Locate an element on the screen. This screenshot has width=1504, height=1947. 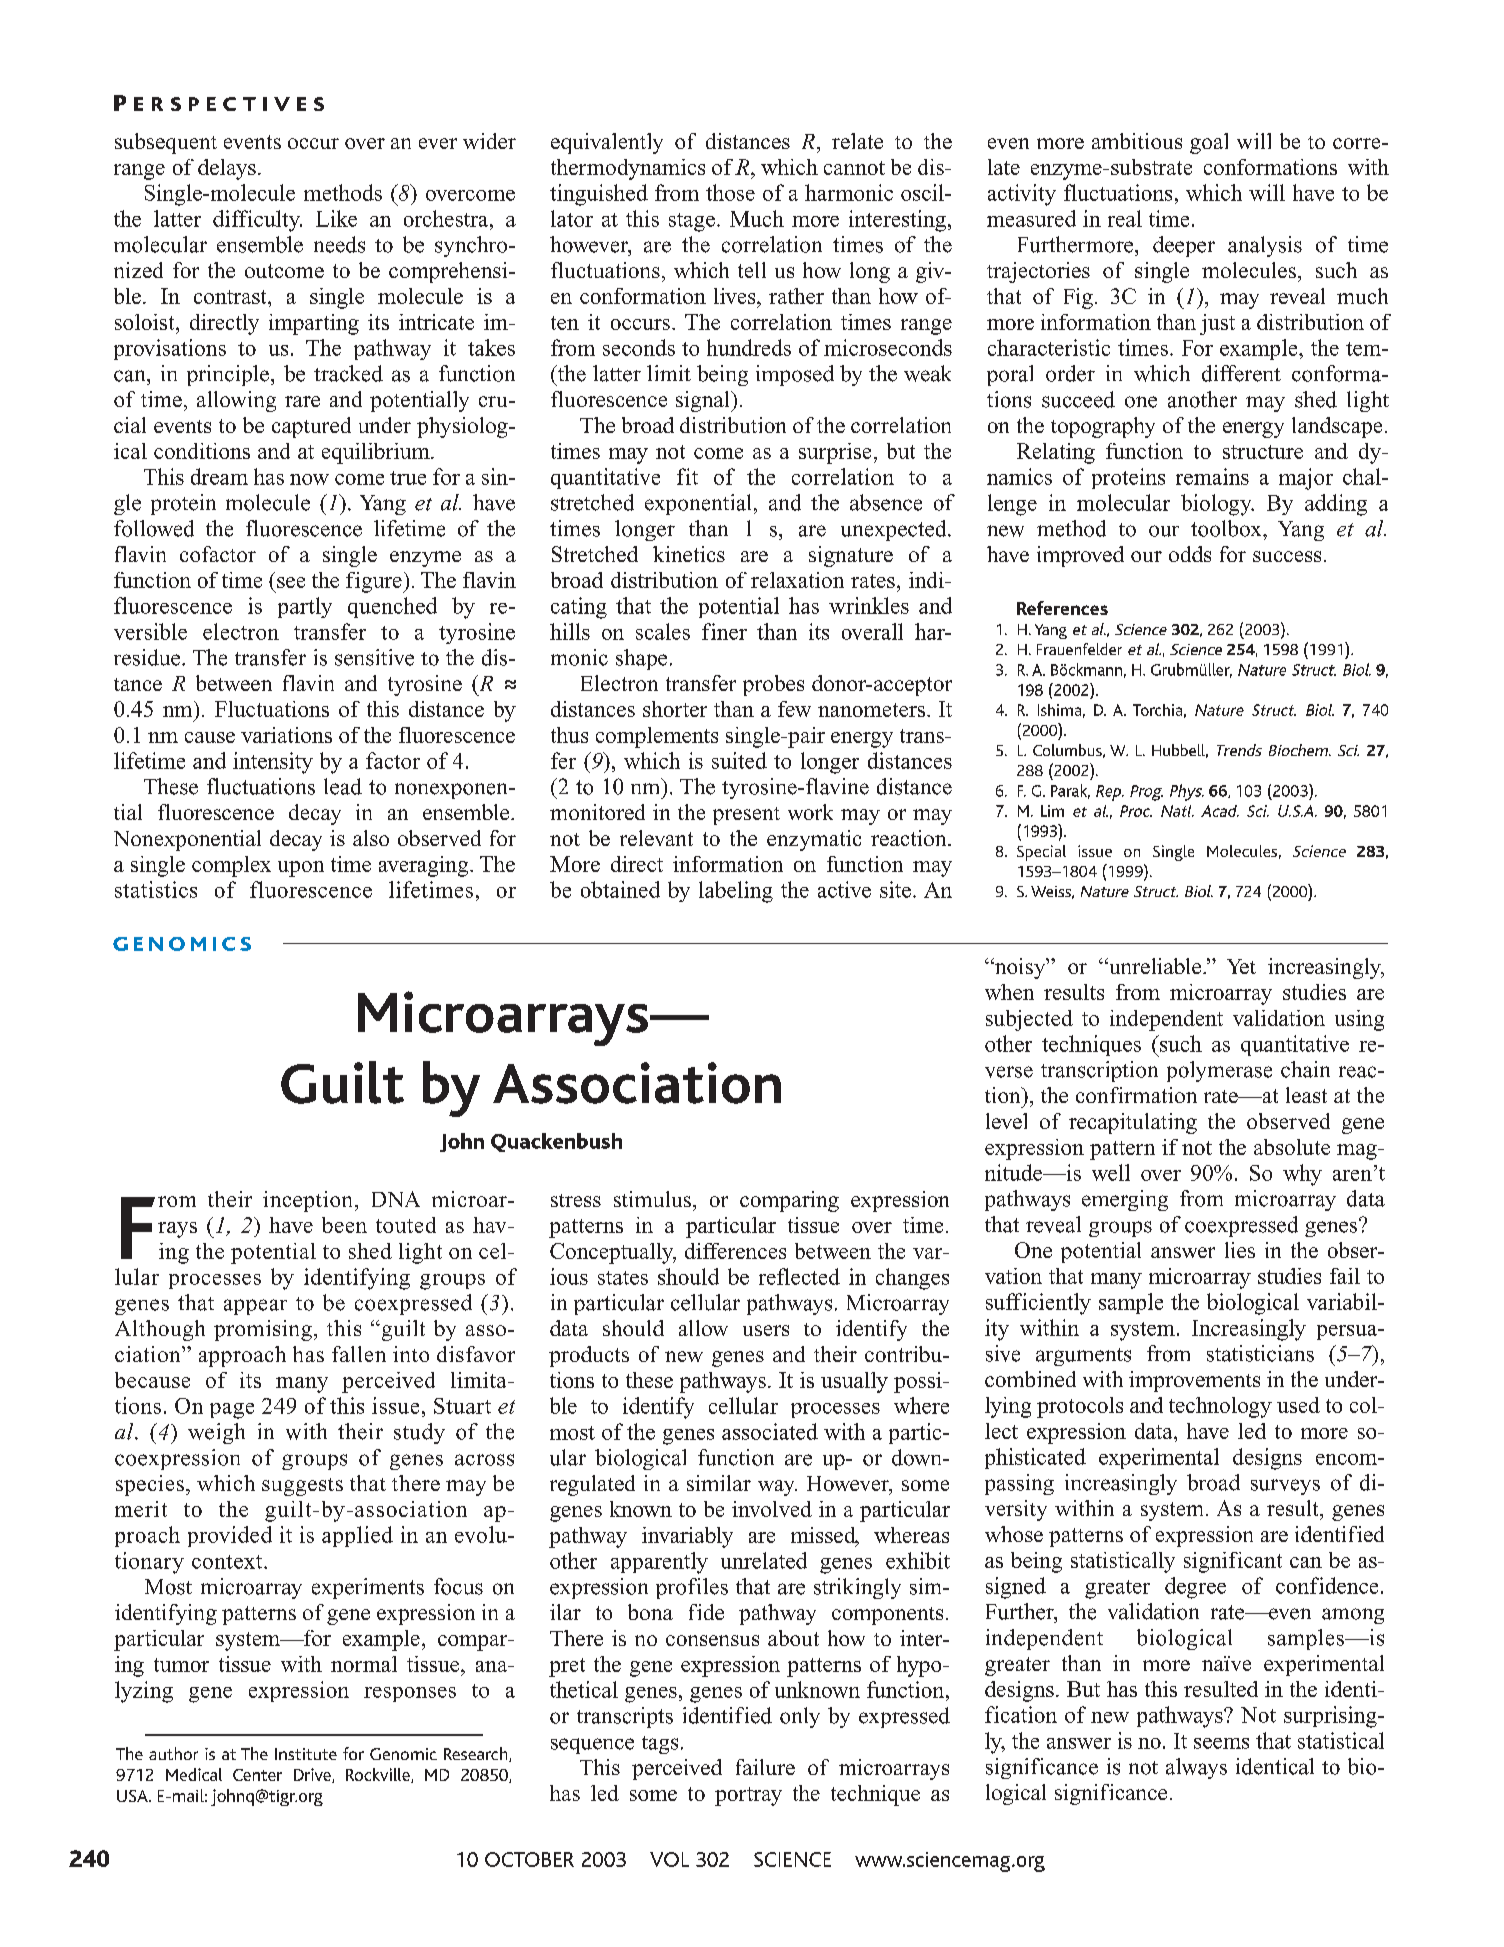
appear is located at coordinates (255, 1307).
